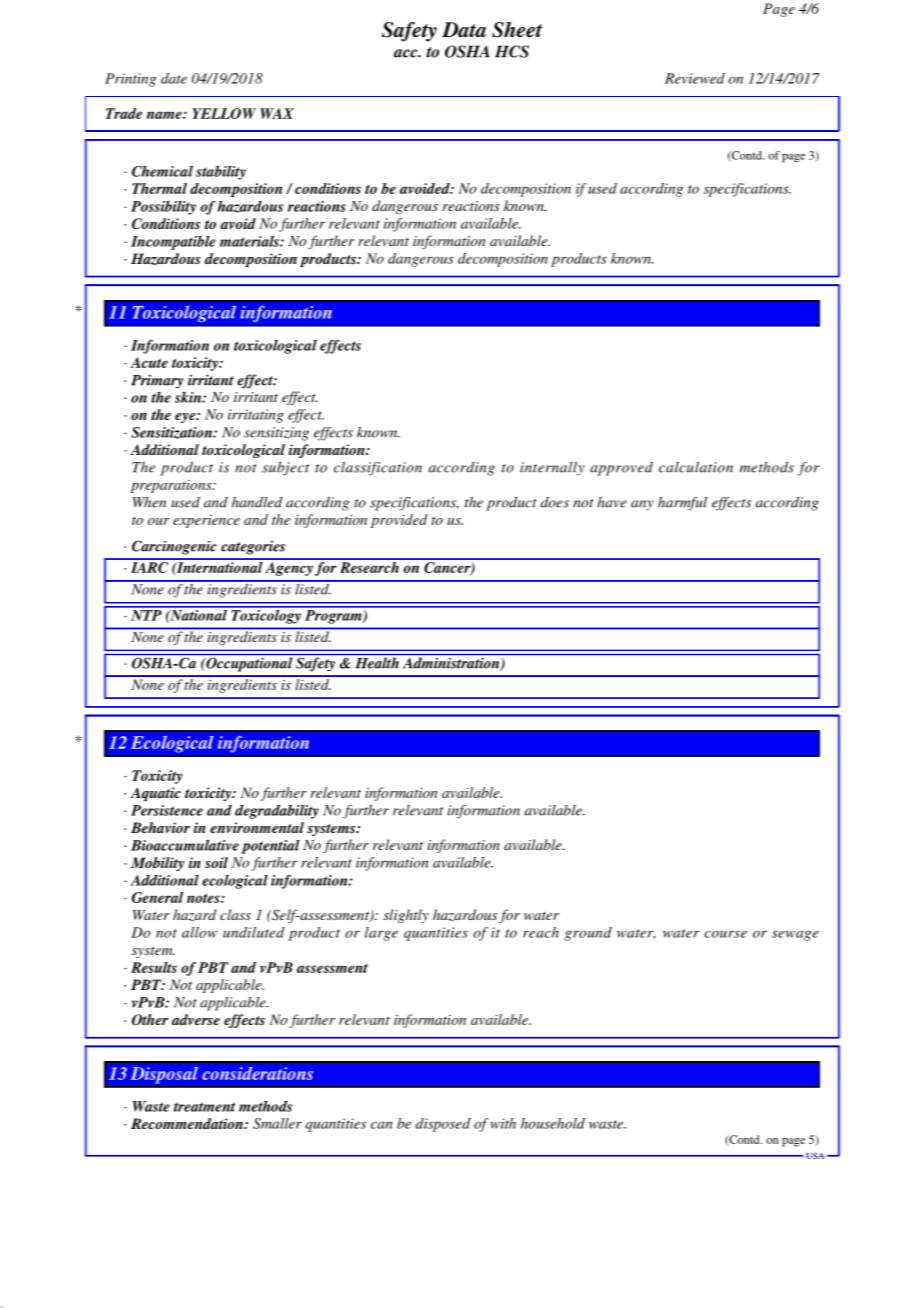 The width and height of the document is (924, 1308). Describe the element at coordinates (452, 664) in the document. I see `Administration` at that location.
